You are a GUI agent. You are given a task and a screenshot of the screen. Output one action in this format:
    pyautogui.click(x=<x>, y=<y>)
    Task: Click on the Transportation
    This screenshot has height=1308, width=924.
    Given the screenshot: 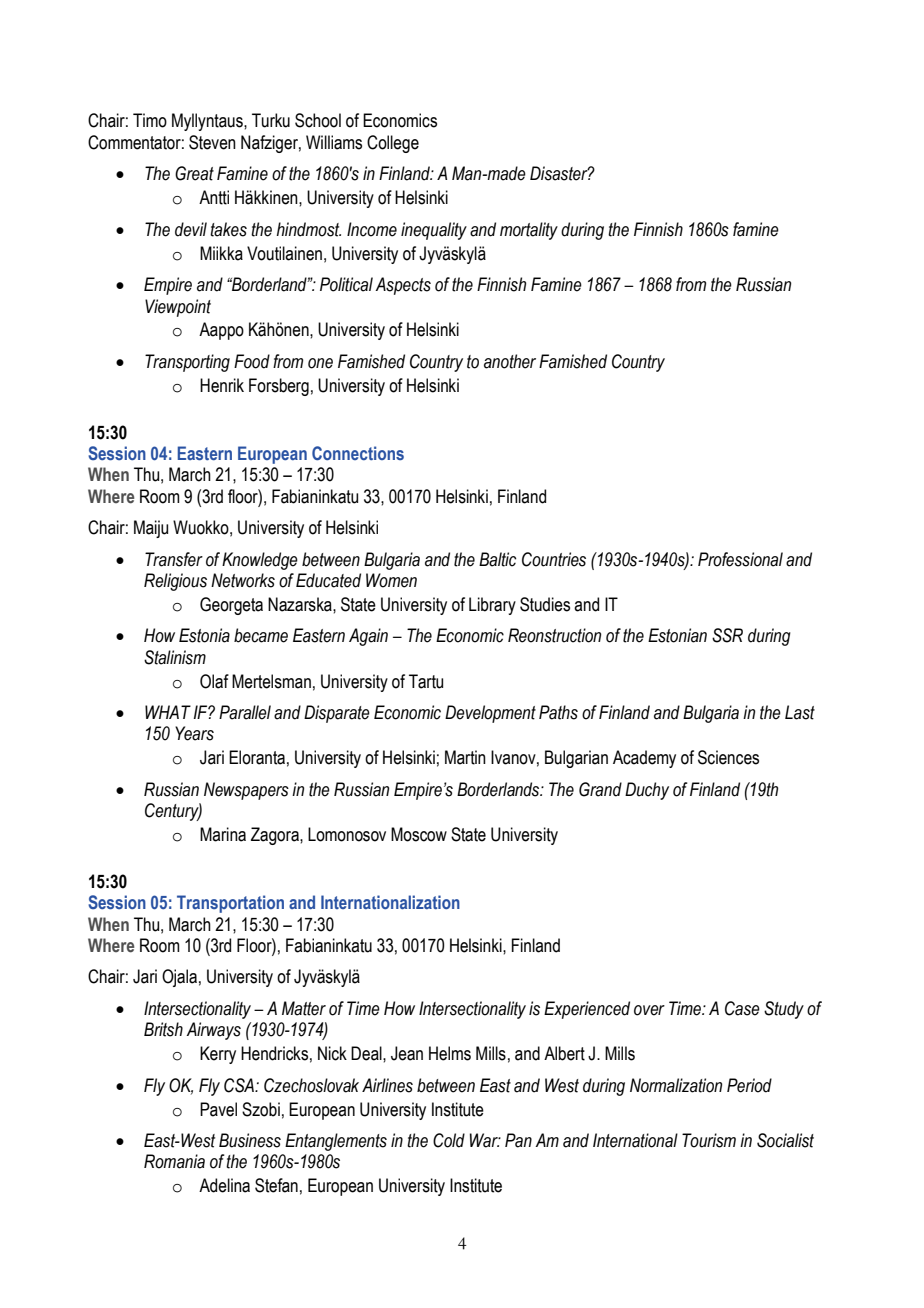 What is the action you would take?
    pyautogui.click(x=230, y=904)
